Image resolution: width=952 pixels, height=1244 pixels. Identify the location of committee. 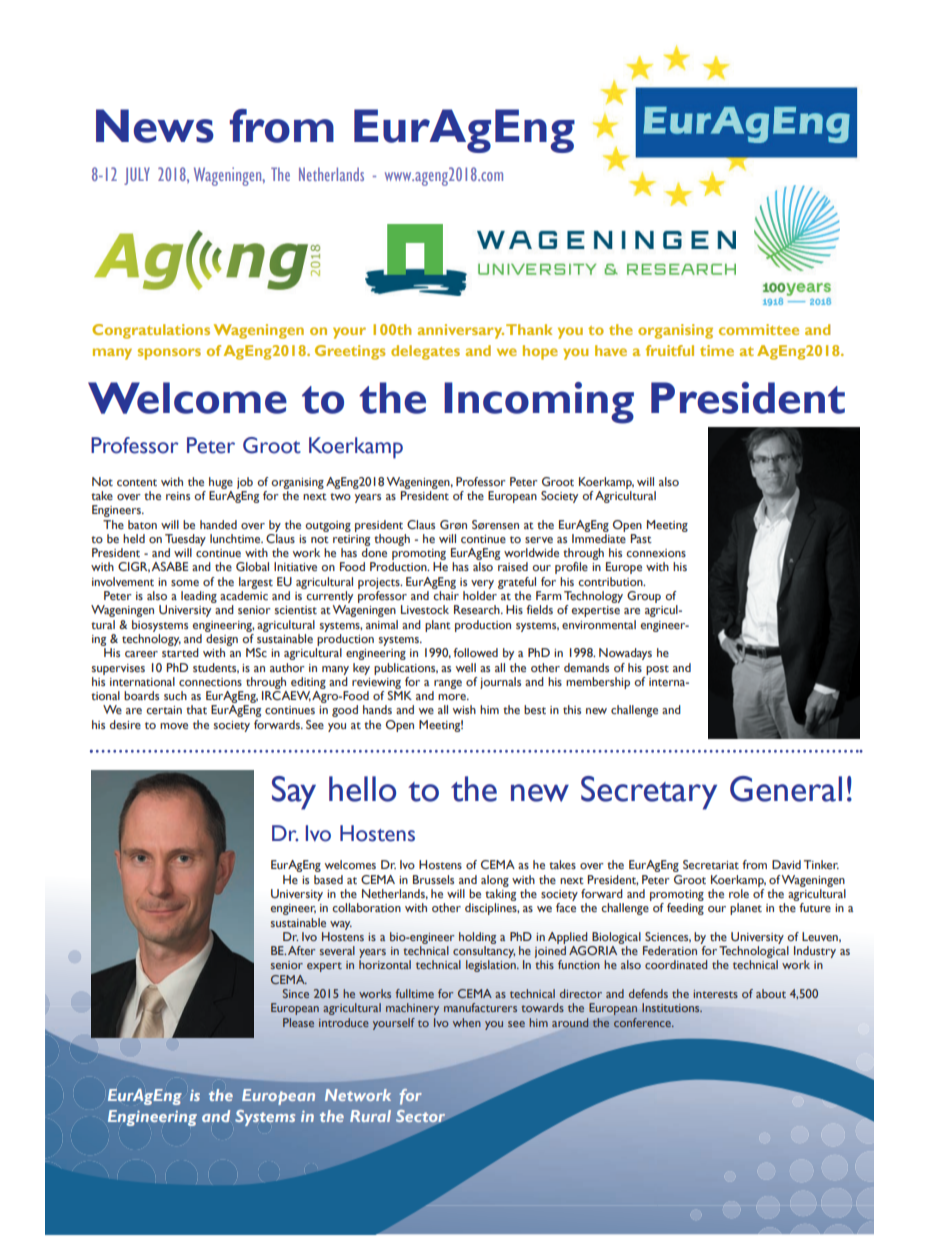
(759, 329).
